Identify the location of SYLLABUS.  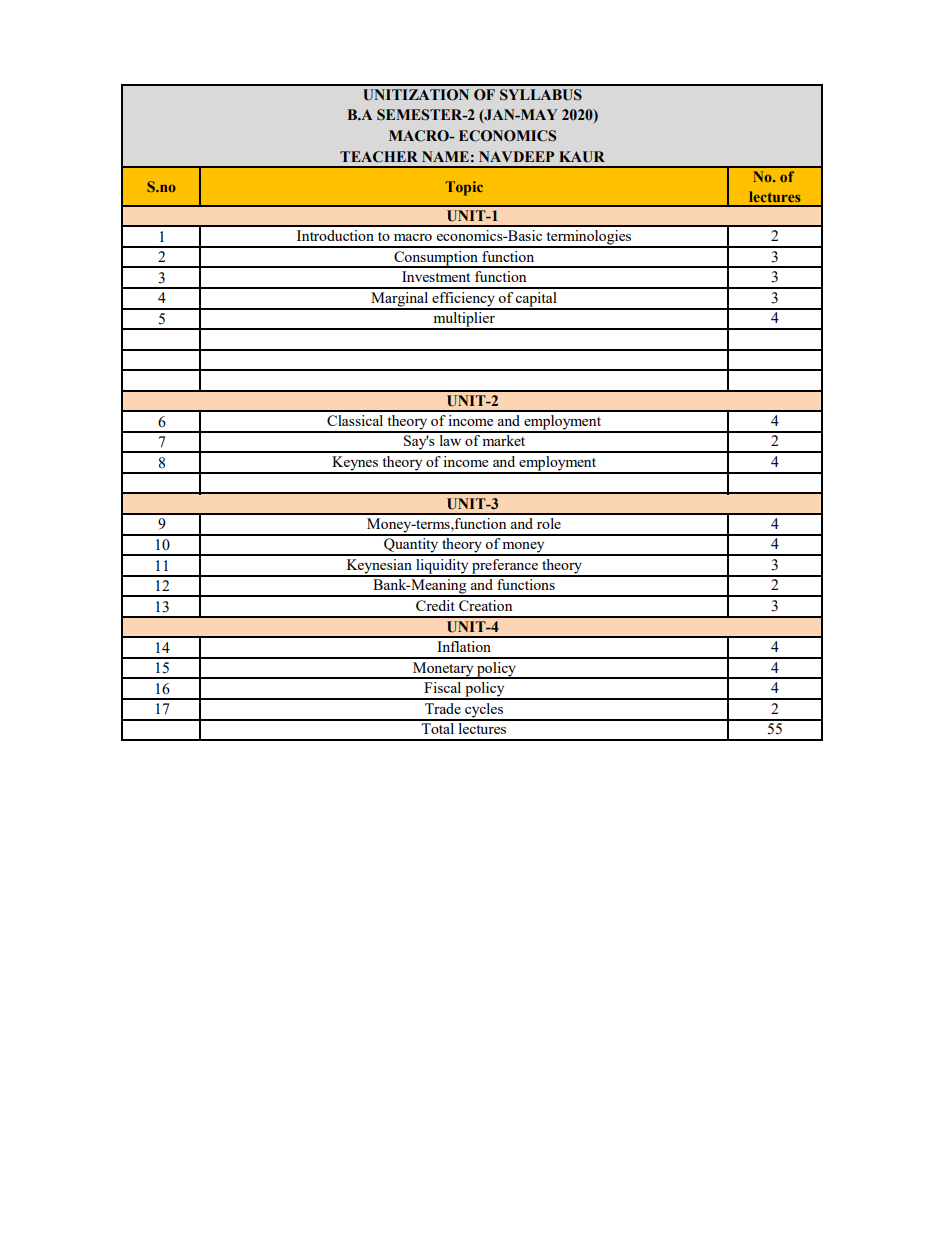
(541, 95).
